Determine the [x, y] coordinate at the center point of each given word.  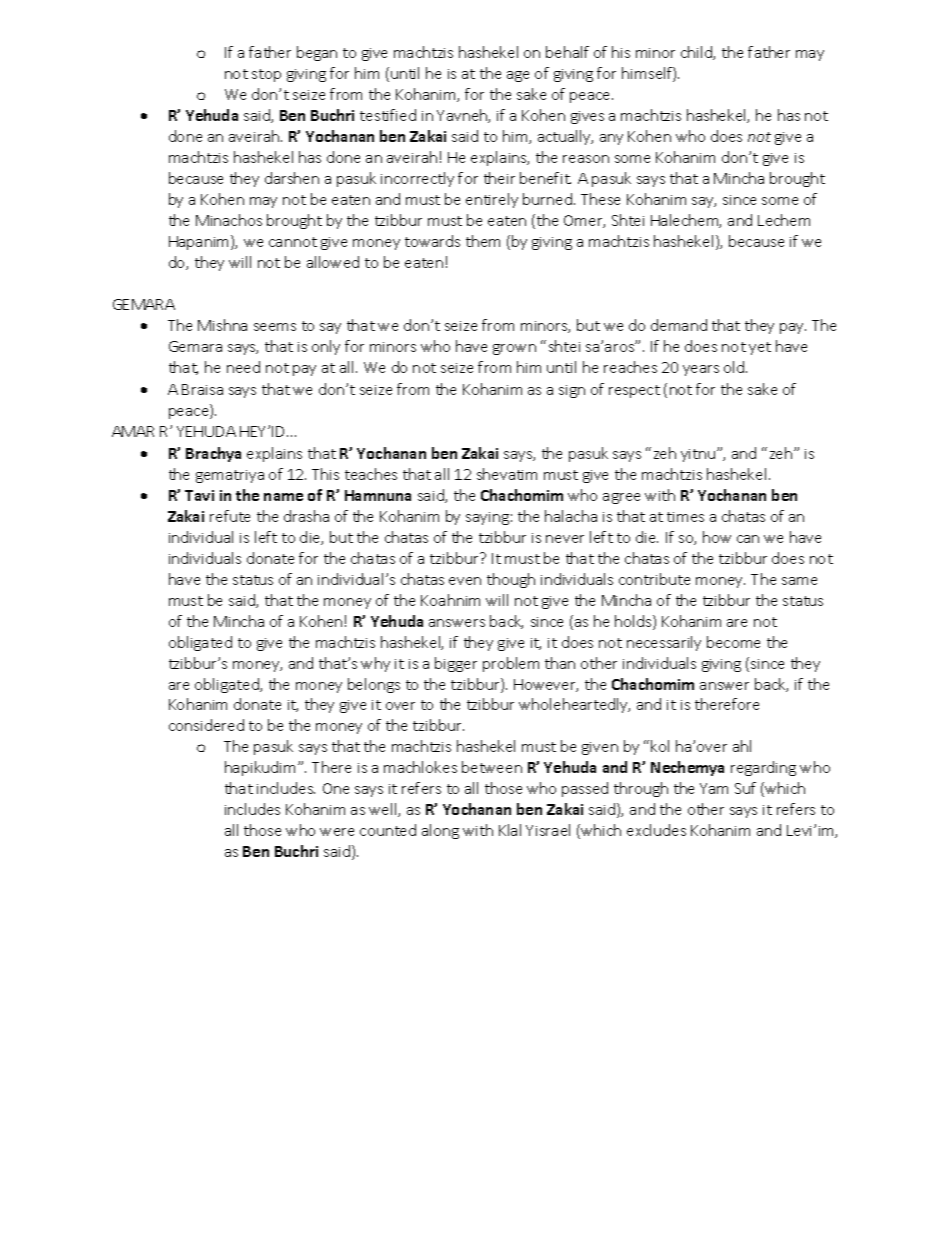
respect [634, 391]
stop [266, 75]
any [611, 139]
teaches [371, 474]
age [518, 76]
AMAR [133, 431]
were [337, 832]
